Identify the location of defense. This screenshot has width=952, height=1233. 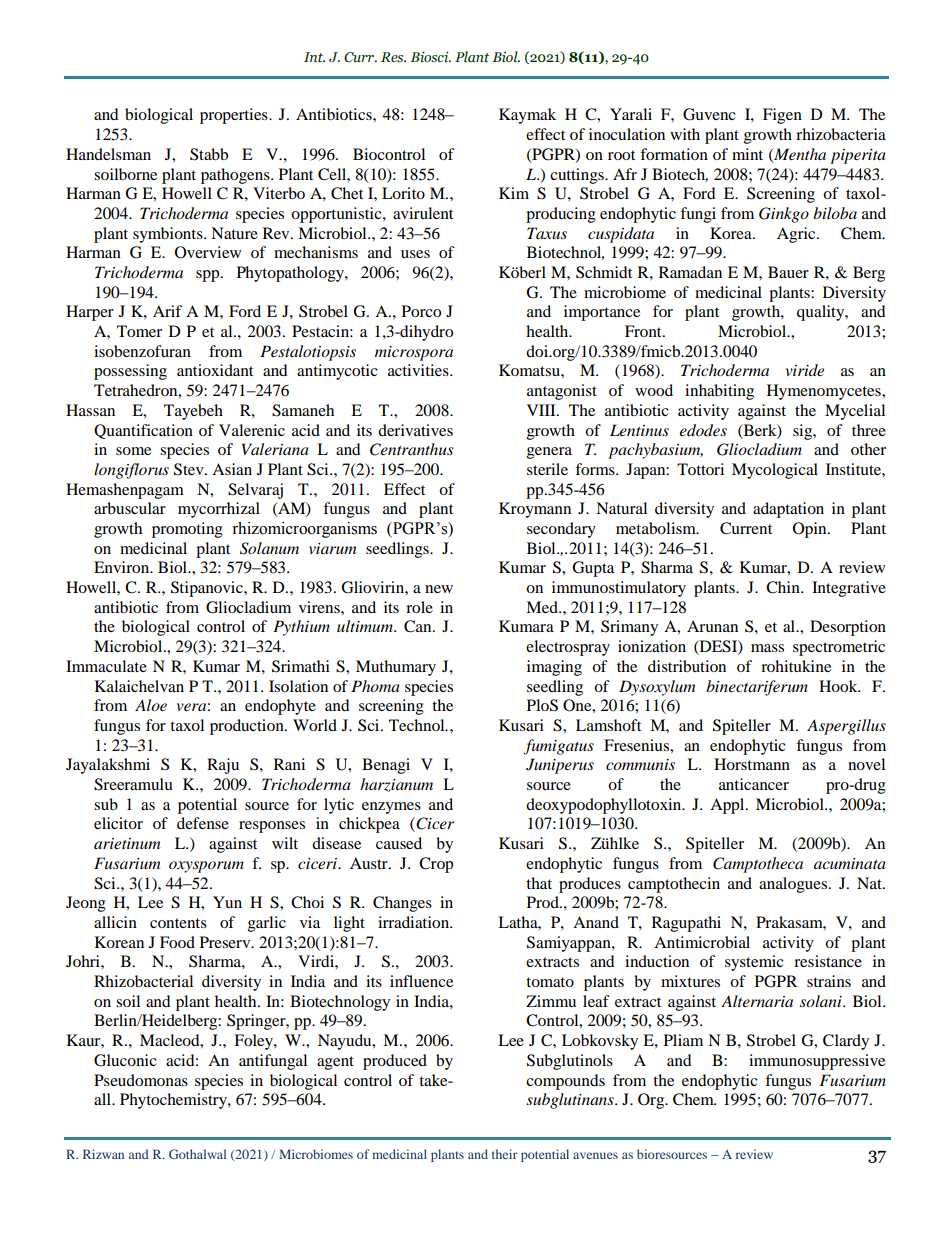
(203, 823).
